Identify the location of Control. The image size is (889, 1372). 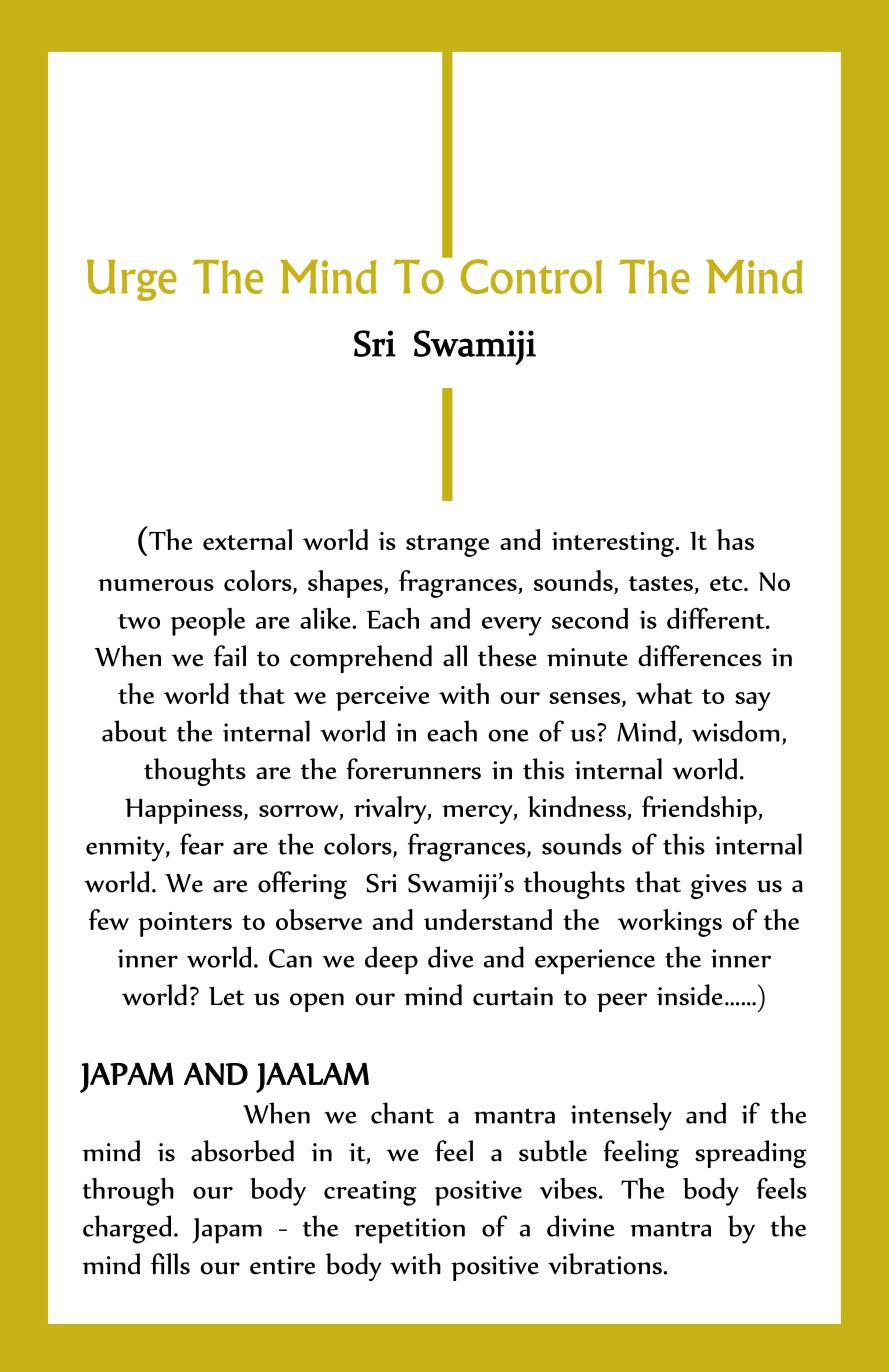
(531, 276).
